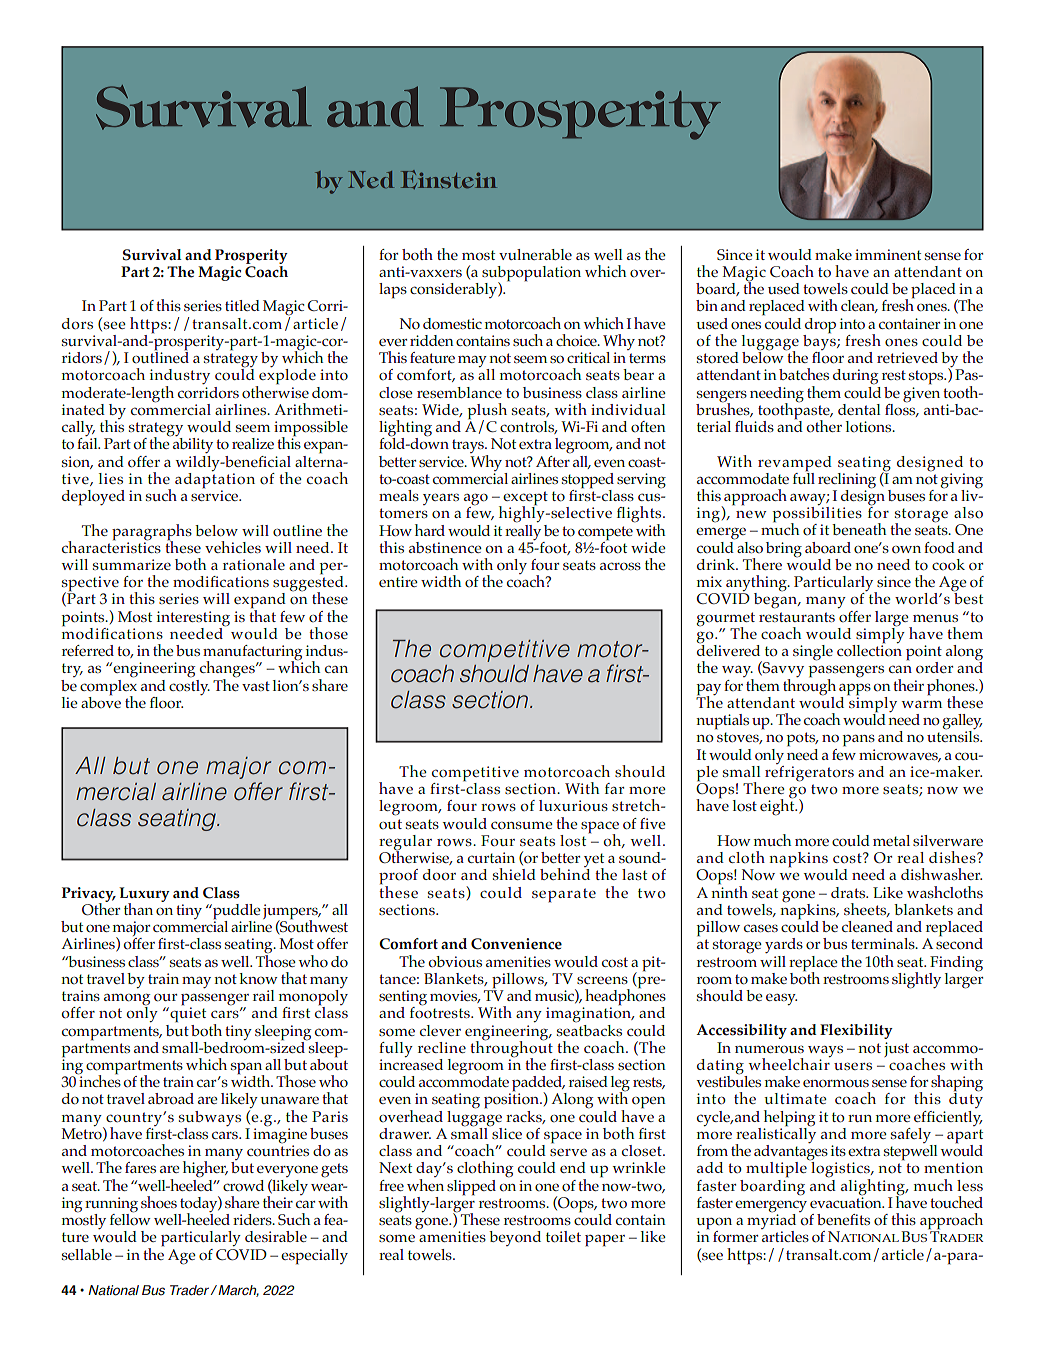 This page has height=1352, width=1045. Describe the element at coordinates (238, 1291) in the page. I see `March` at that location.
